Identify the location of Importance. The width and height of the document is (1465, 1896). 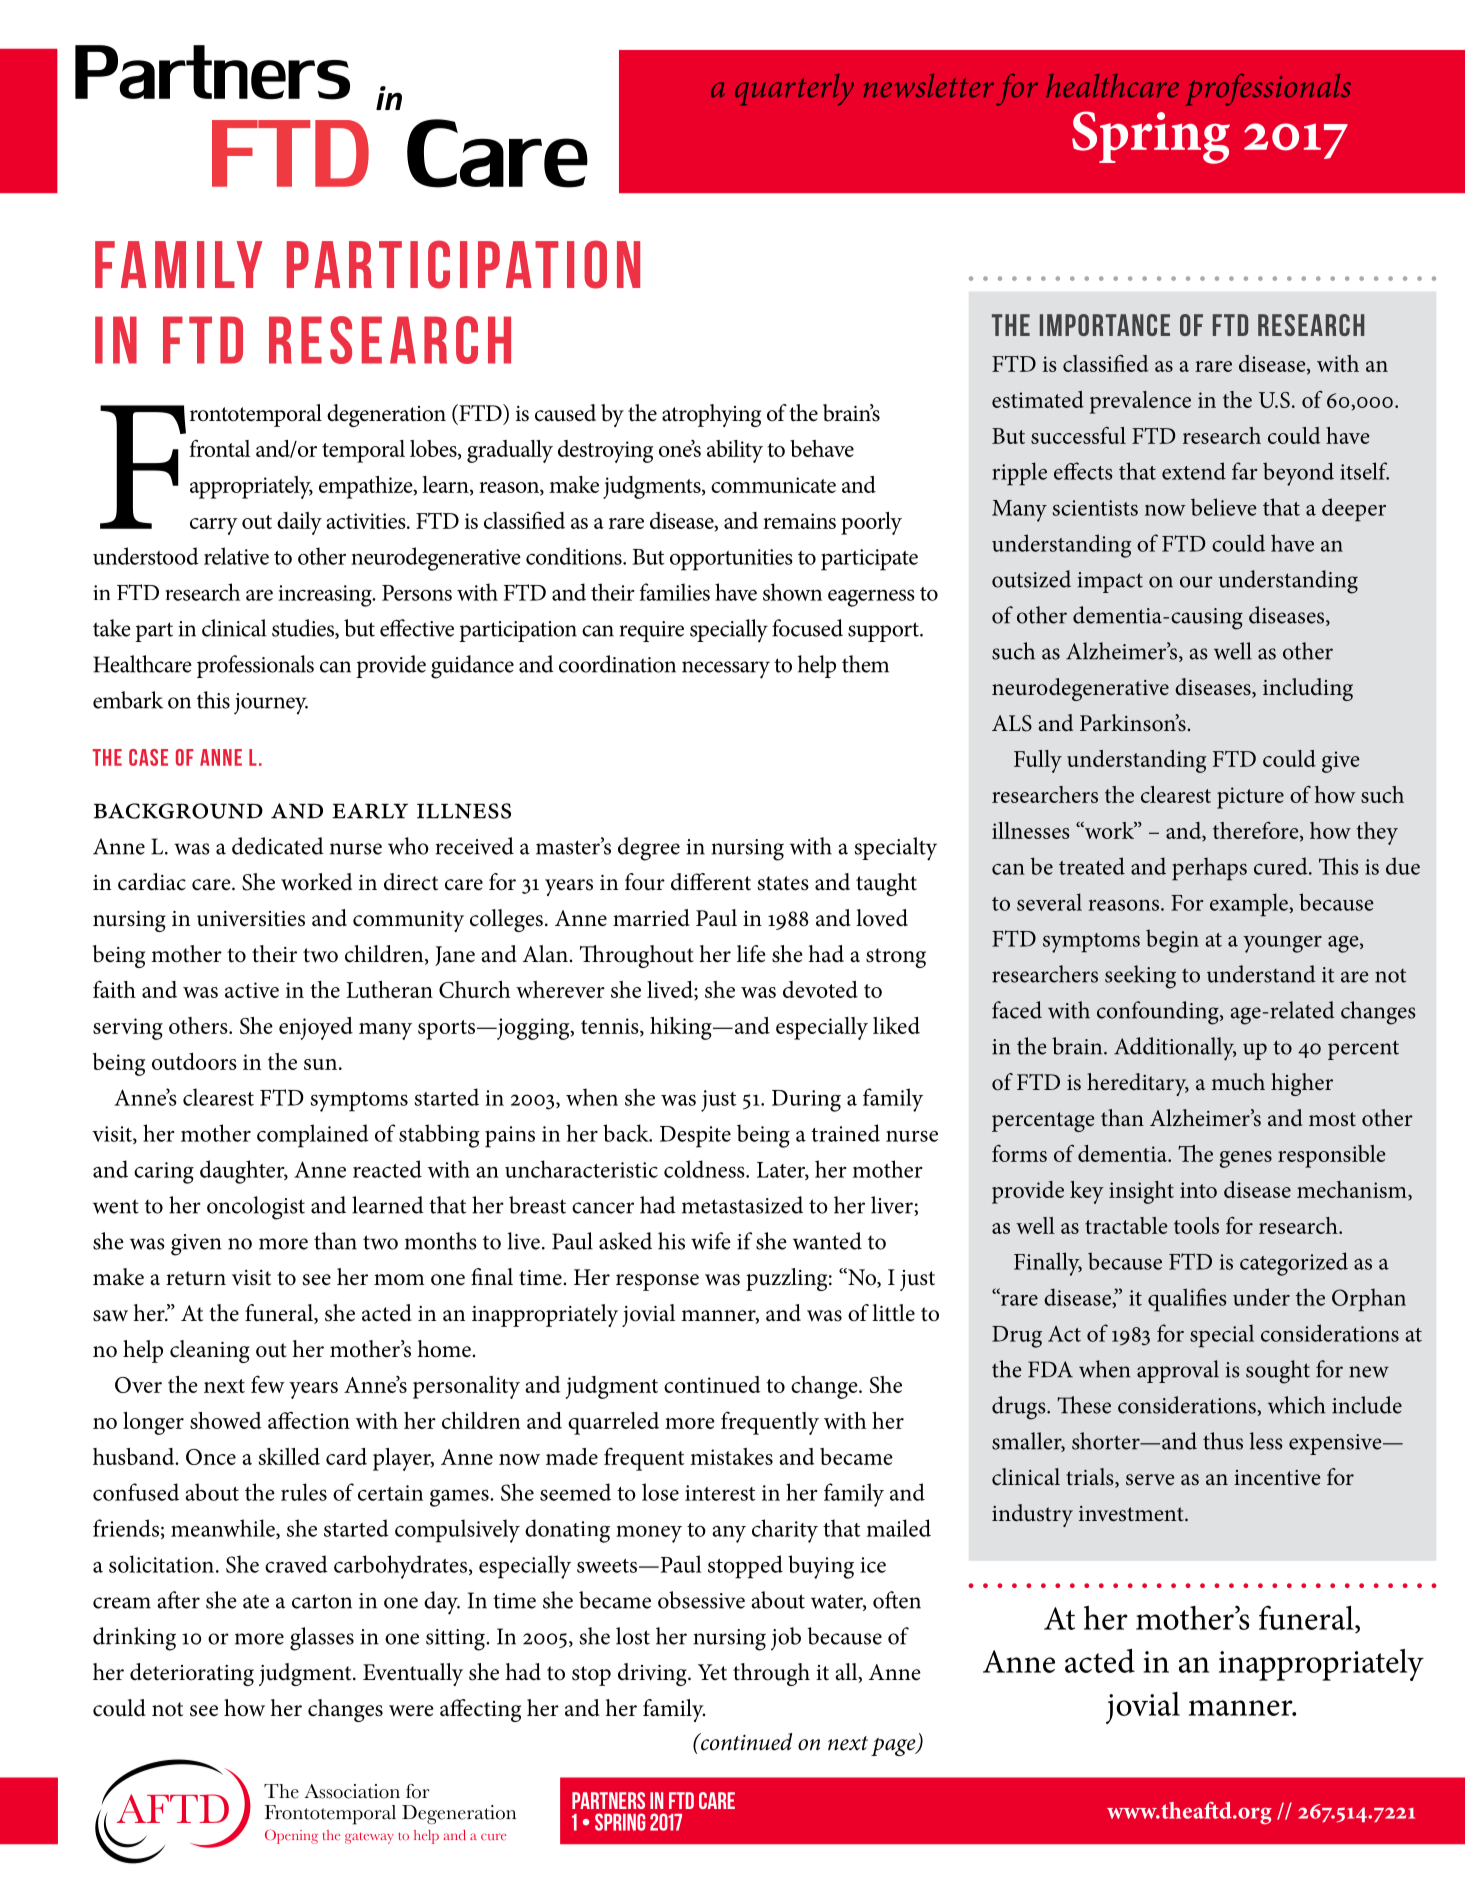
(1105, 325).
